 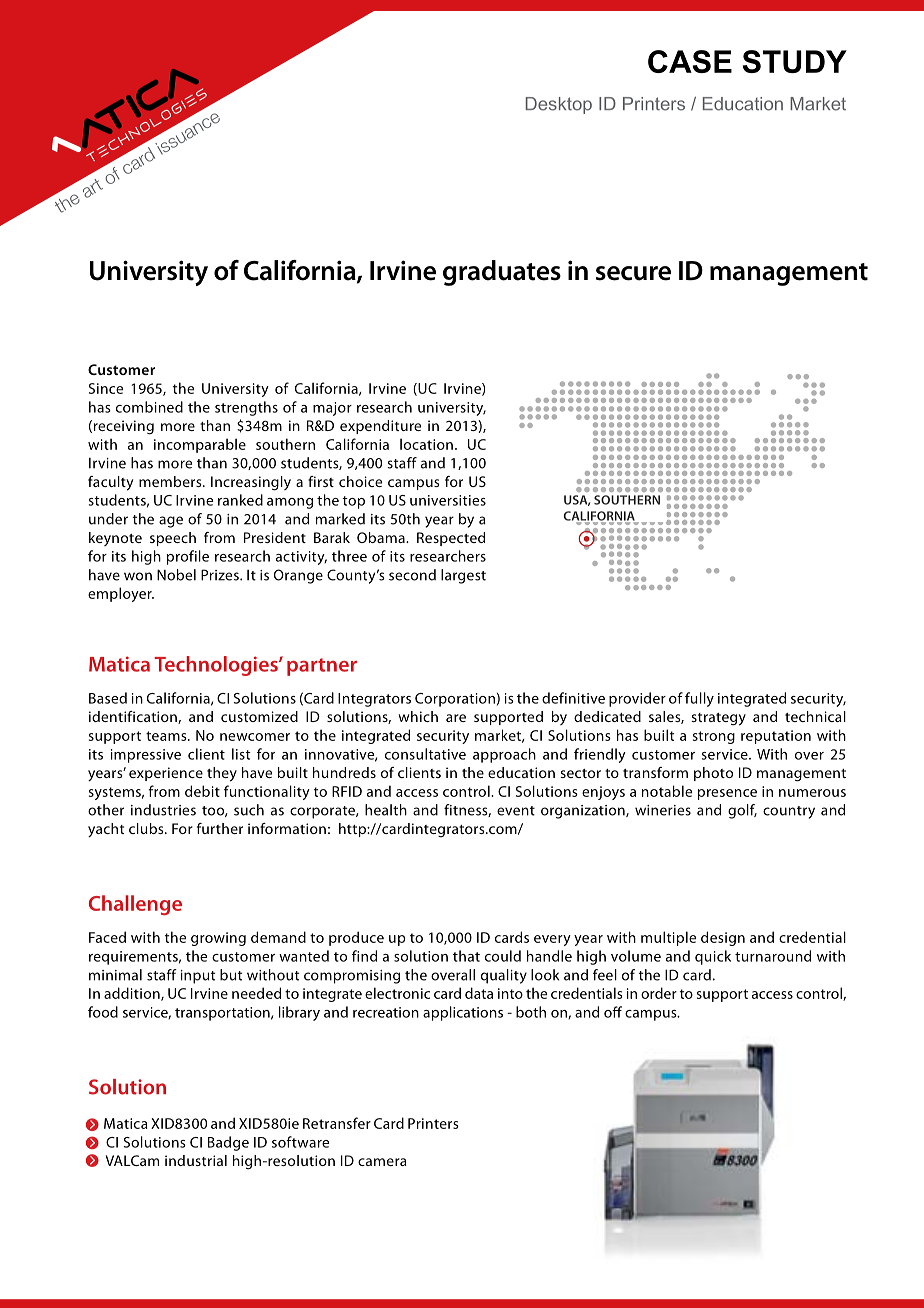 What do you see at coordinates (718, 719) in the page?
I see `strategy` at bounding box center [718, 719].
